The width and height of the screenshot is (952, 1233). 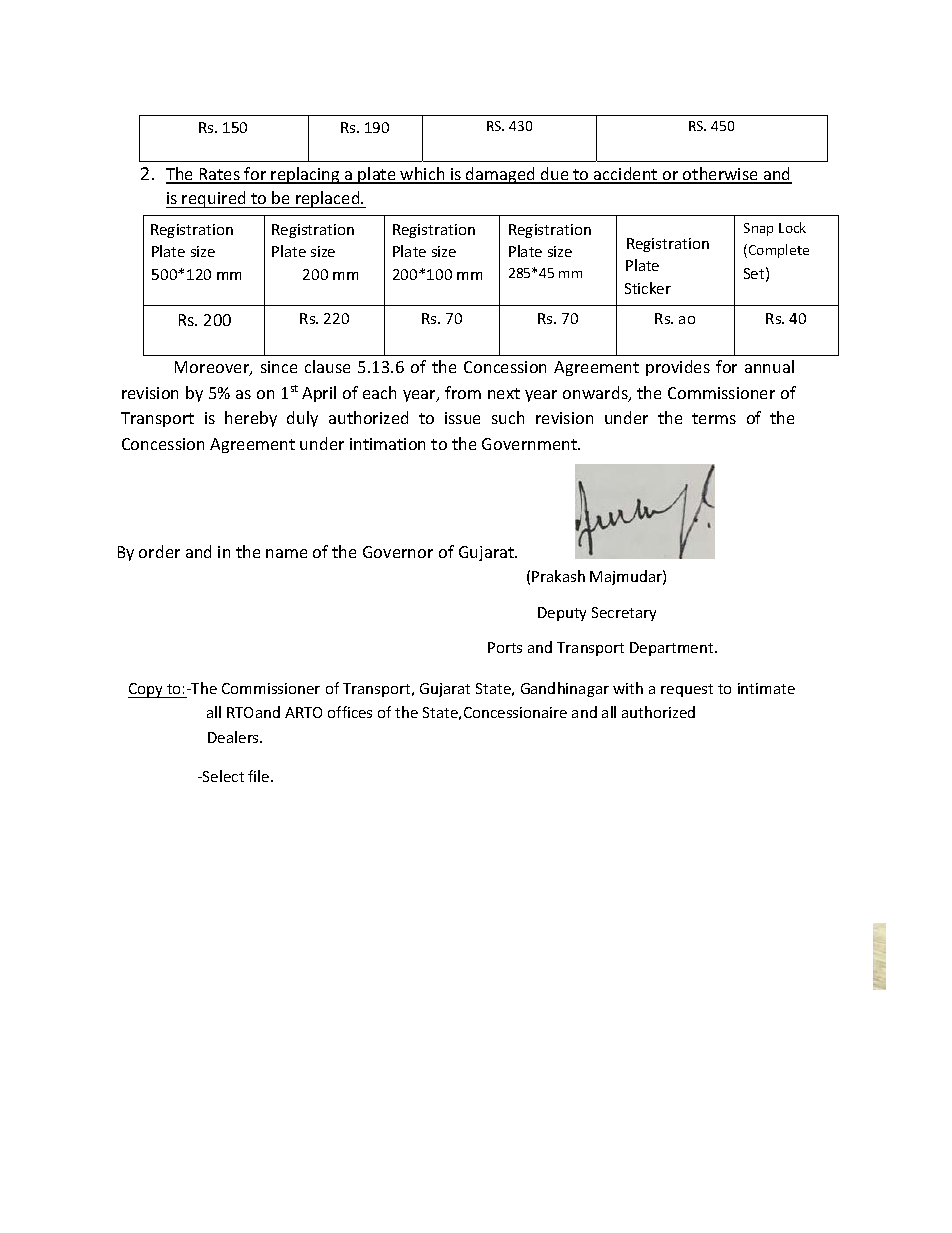 I want to click on terms, so click(x=714, y=418).
